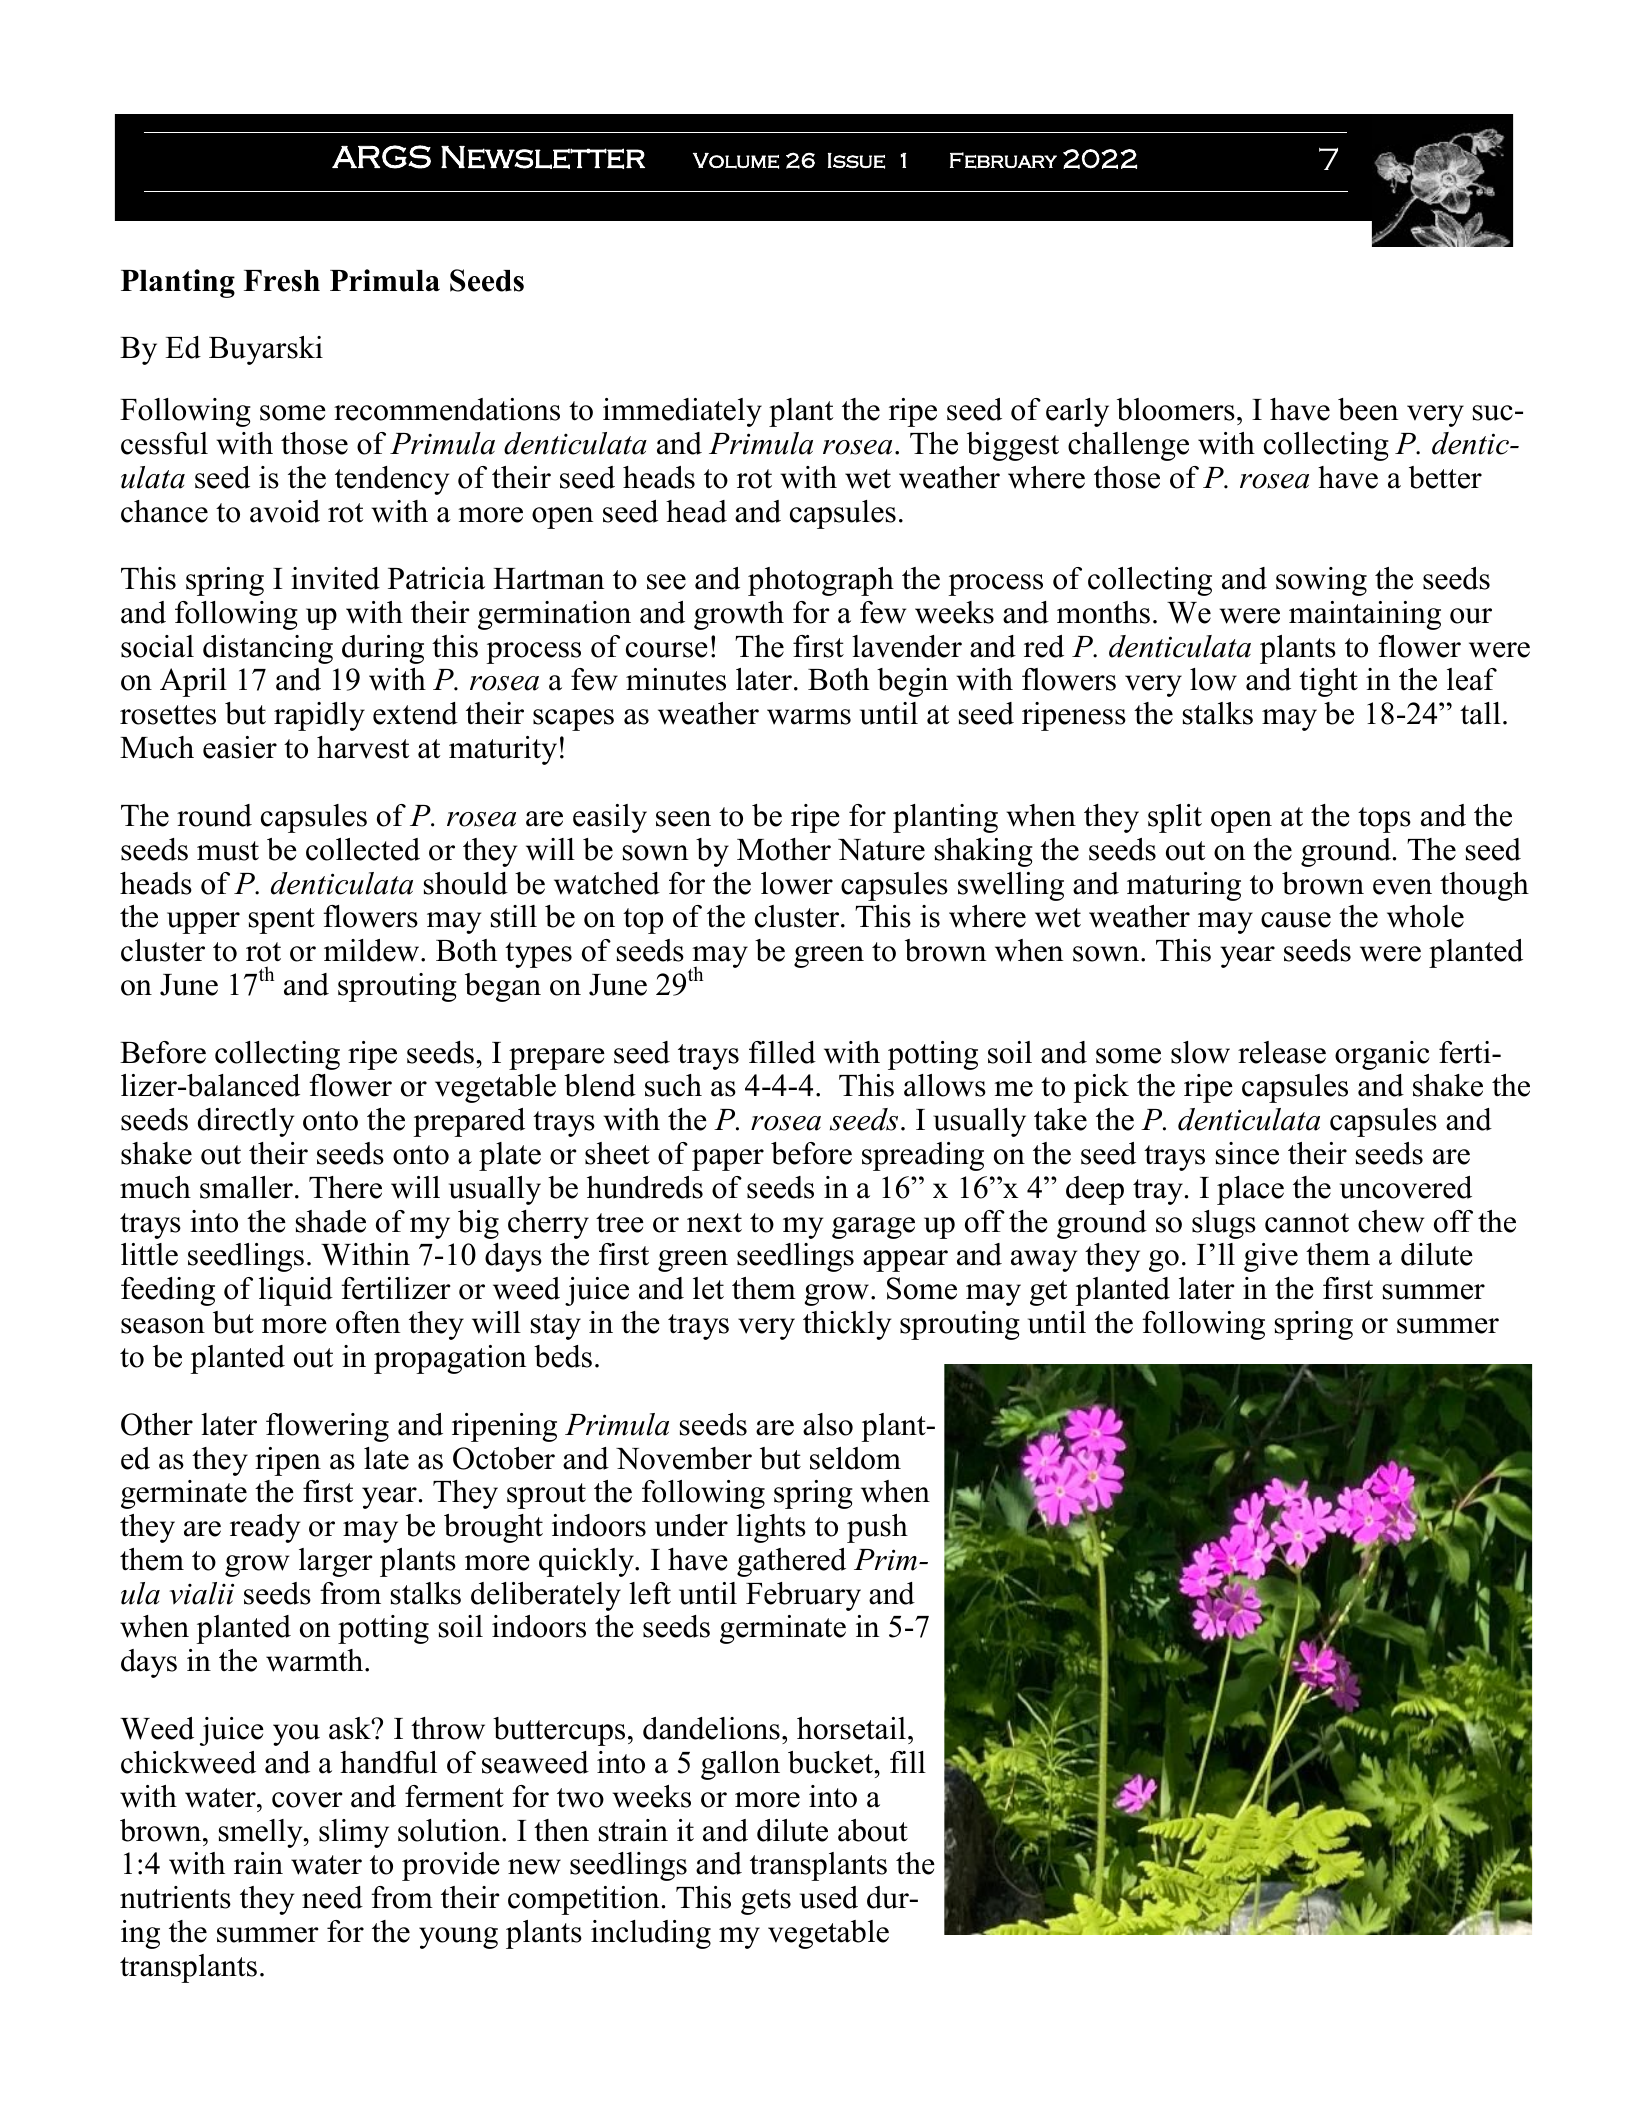 The height and width of the image is (2107, 1628). I want to click on used, so click(829, 1897).
